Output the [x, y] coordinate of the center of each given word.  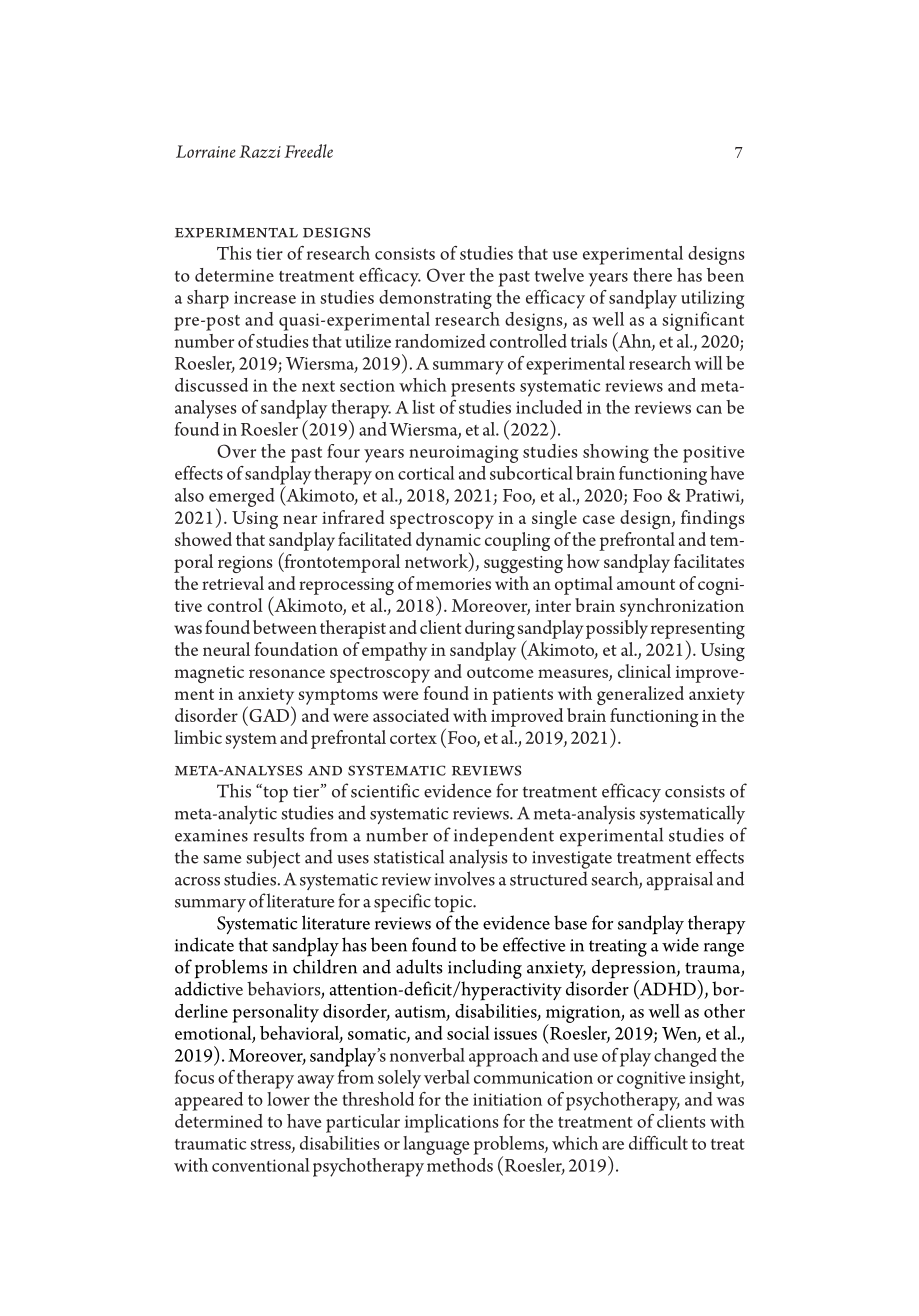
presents [483, 389]
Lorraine [206, 151]
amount [646, 584]
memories [453, 584]
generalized [640, 695]
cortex [413, 738]
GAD [268, 714]
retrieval [233, 583]
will [709, 363]
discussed [211, 385]
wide [680, 944]
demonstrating [435, 299]
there [652, 275]
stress [271, 1145]
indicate [204, 944]
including [485, 969]
